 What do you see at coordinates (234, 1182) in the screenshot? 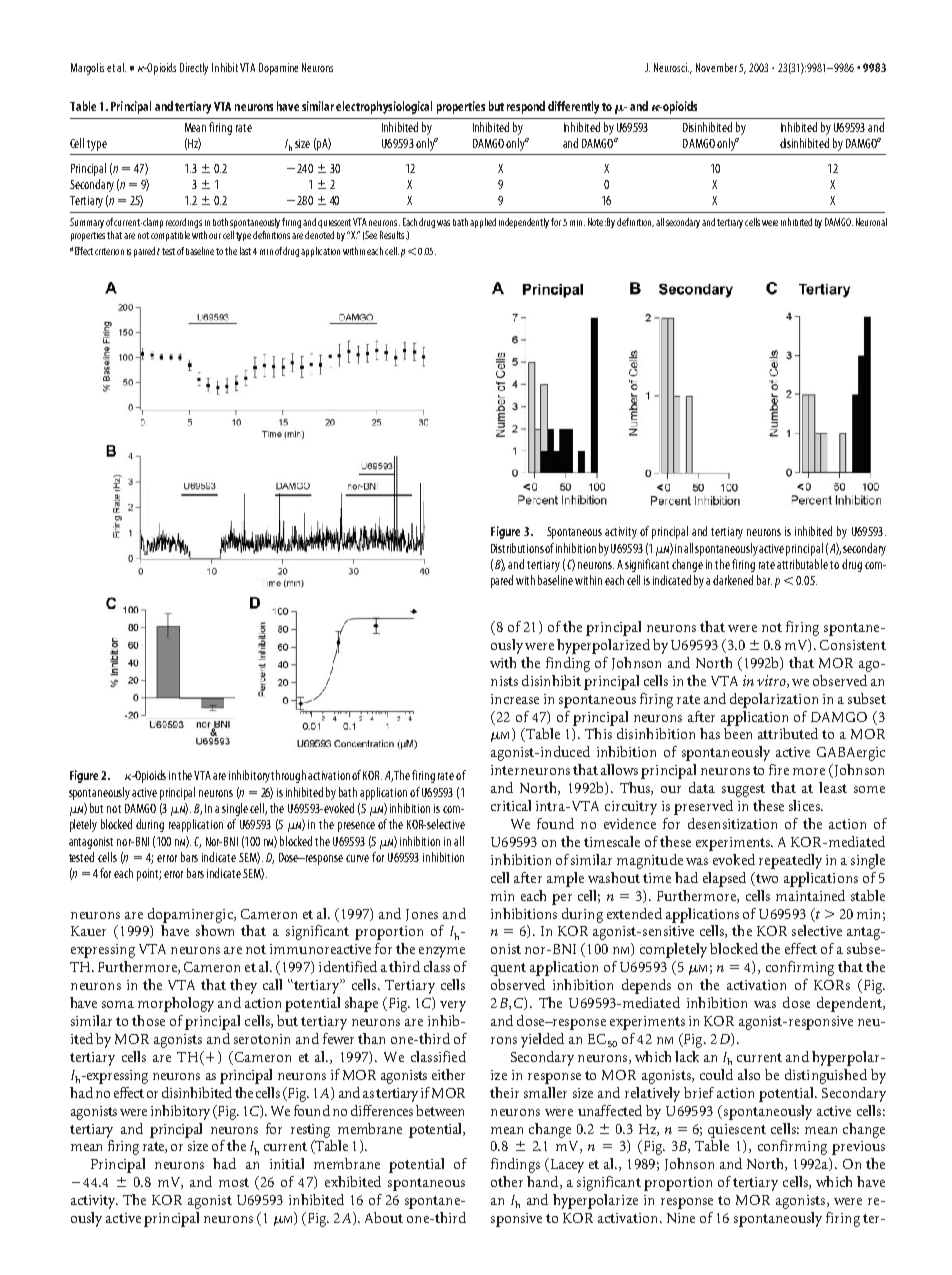
I see `most` at bounding box center [234, 1182].
